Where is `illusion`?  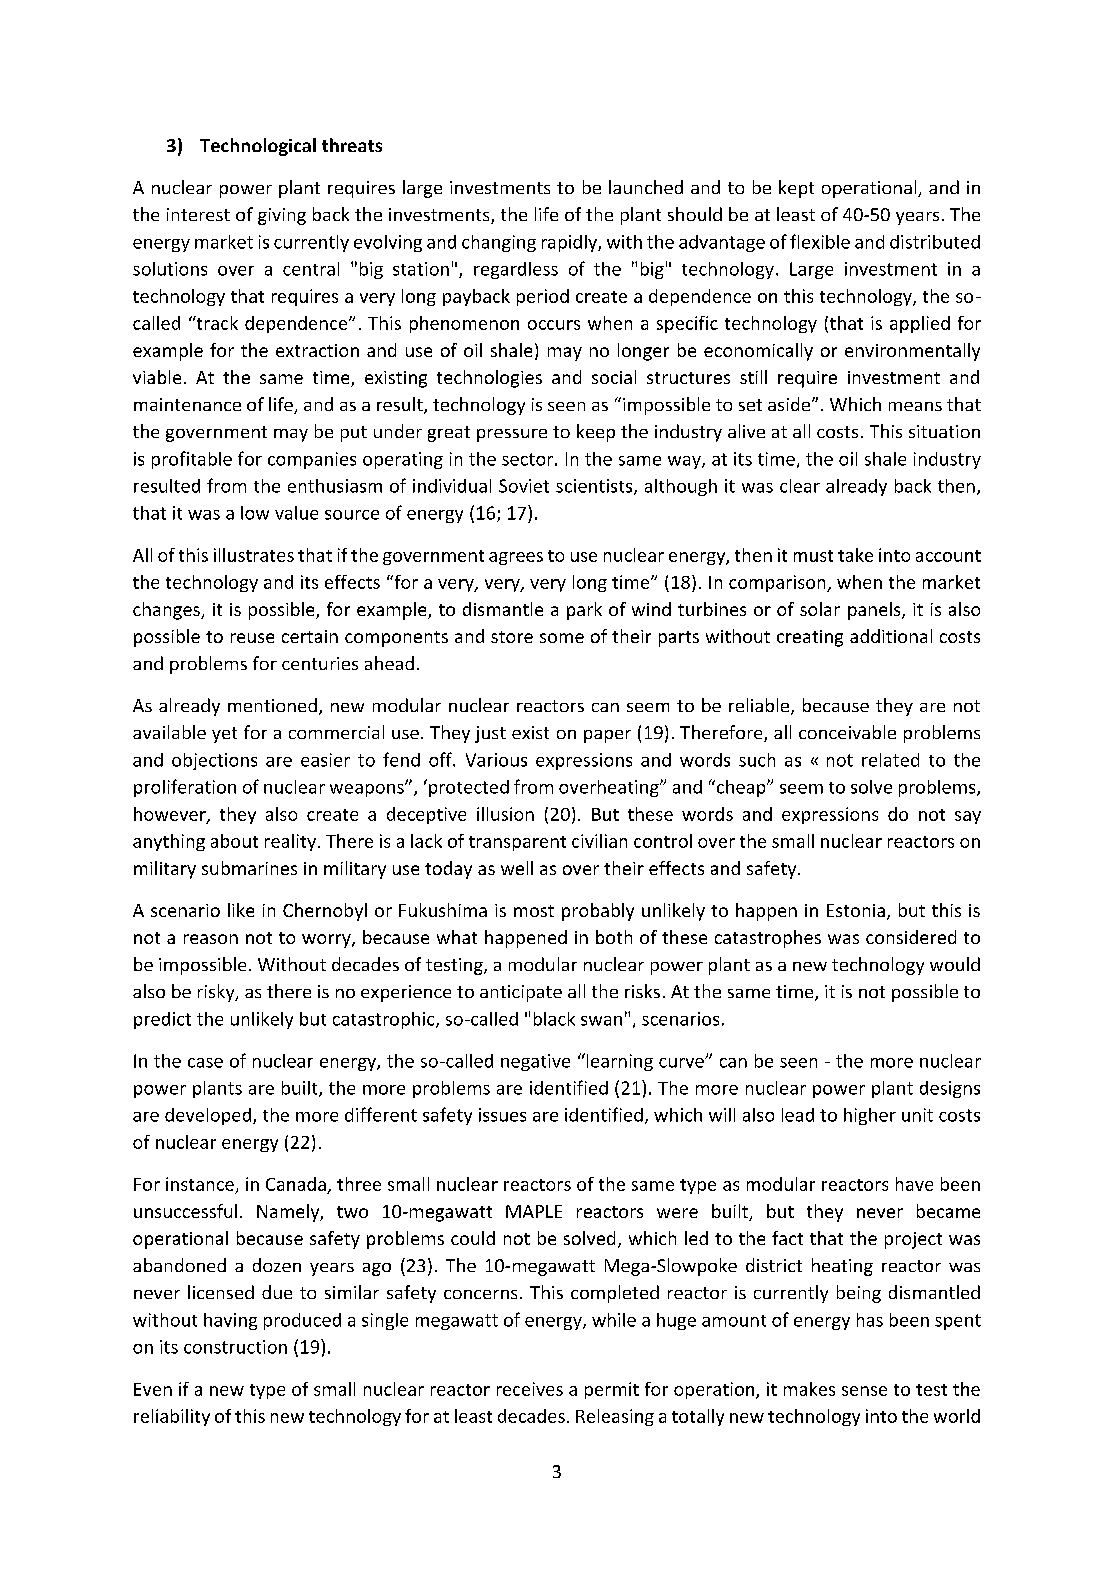 illusion is located at coordinates (505, 814).
